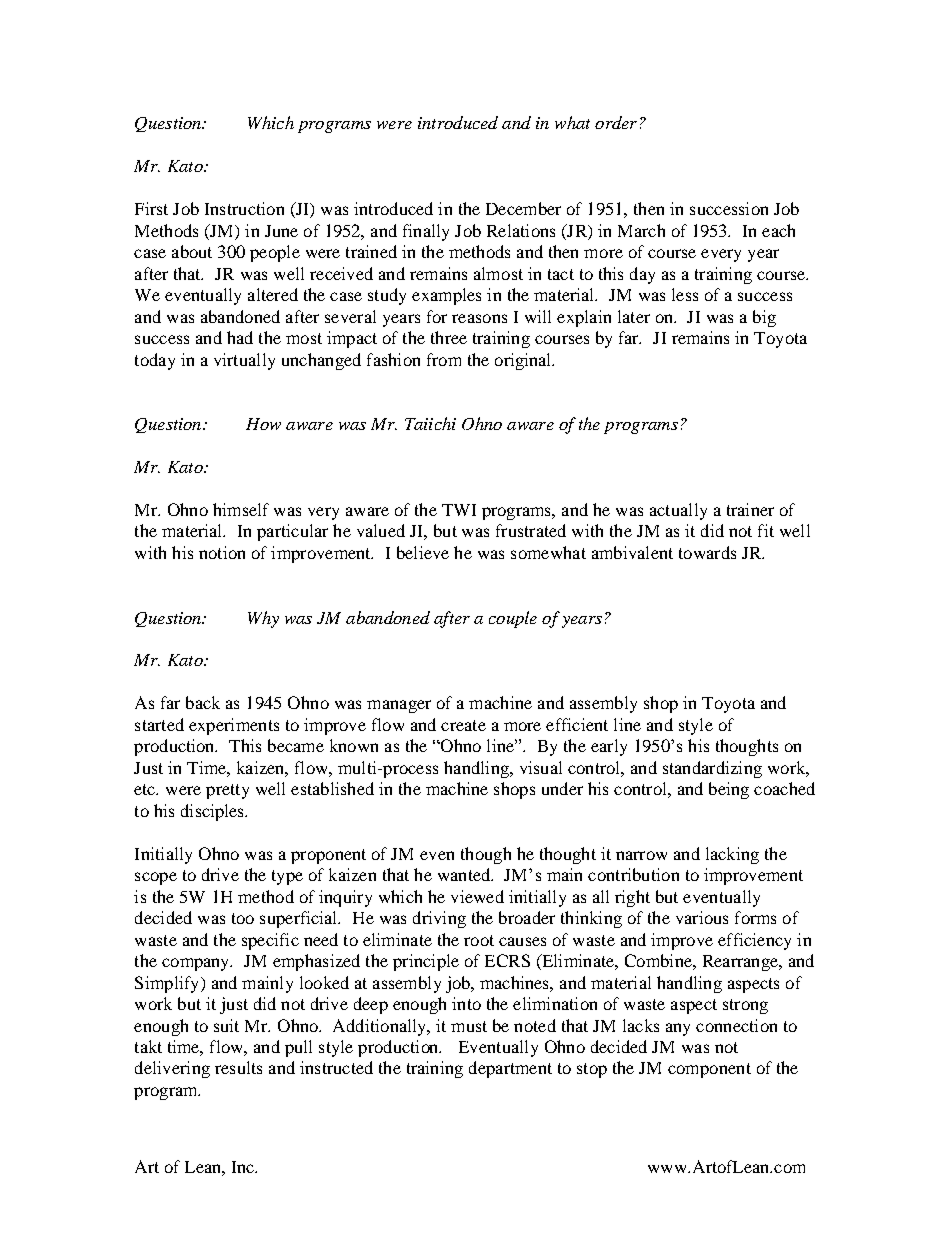 The image size is (952, 1233). Describe the element at coordinates (244, 361) in the page. I see `virtually` at that location.
